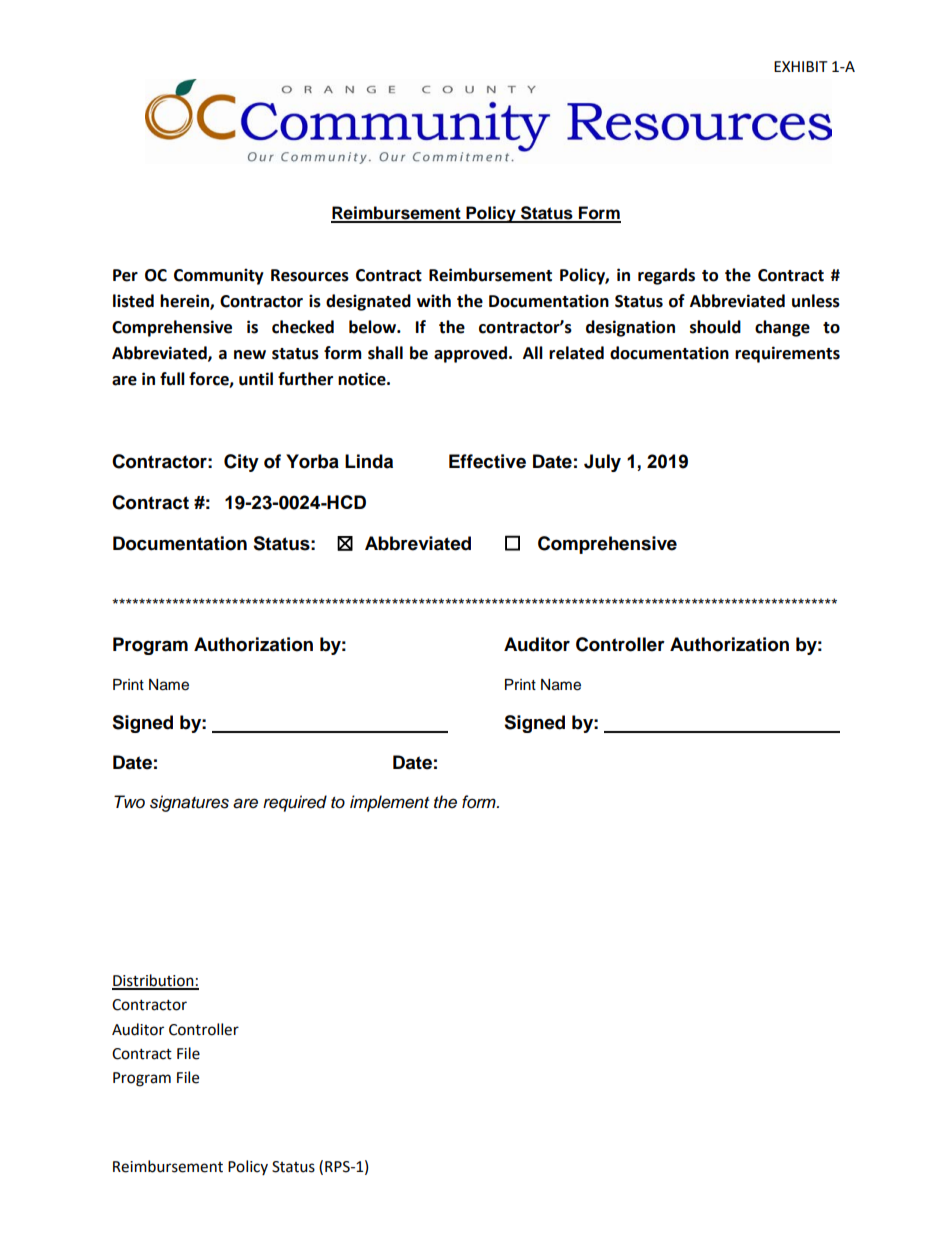 This page has height=1233, width=952. What do you see at coordinates (801, 66) in the page?
I see `EXHIBIT` at bounding box center [801, 66].
